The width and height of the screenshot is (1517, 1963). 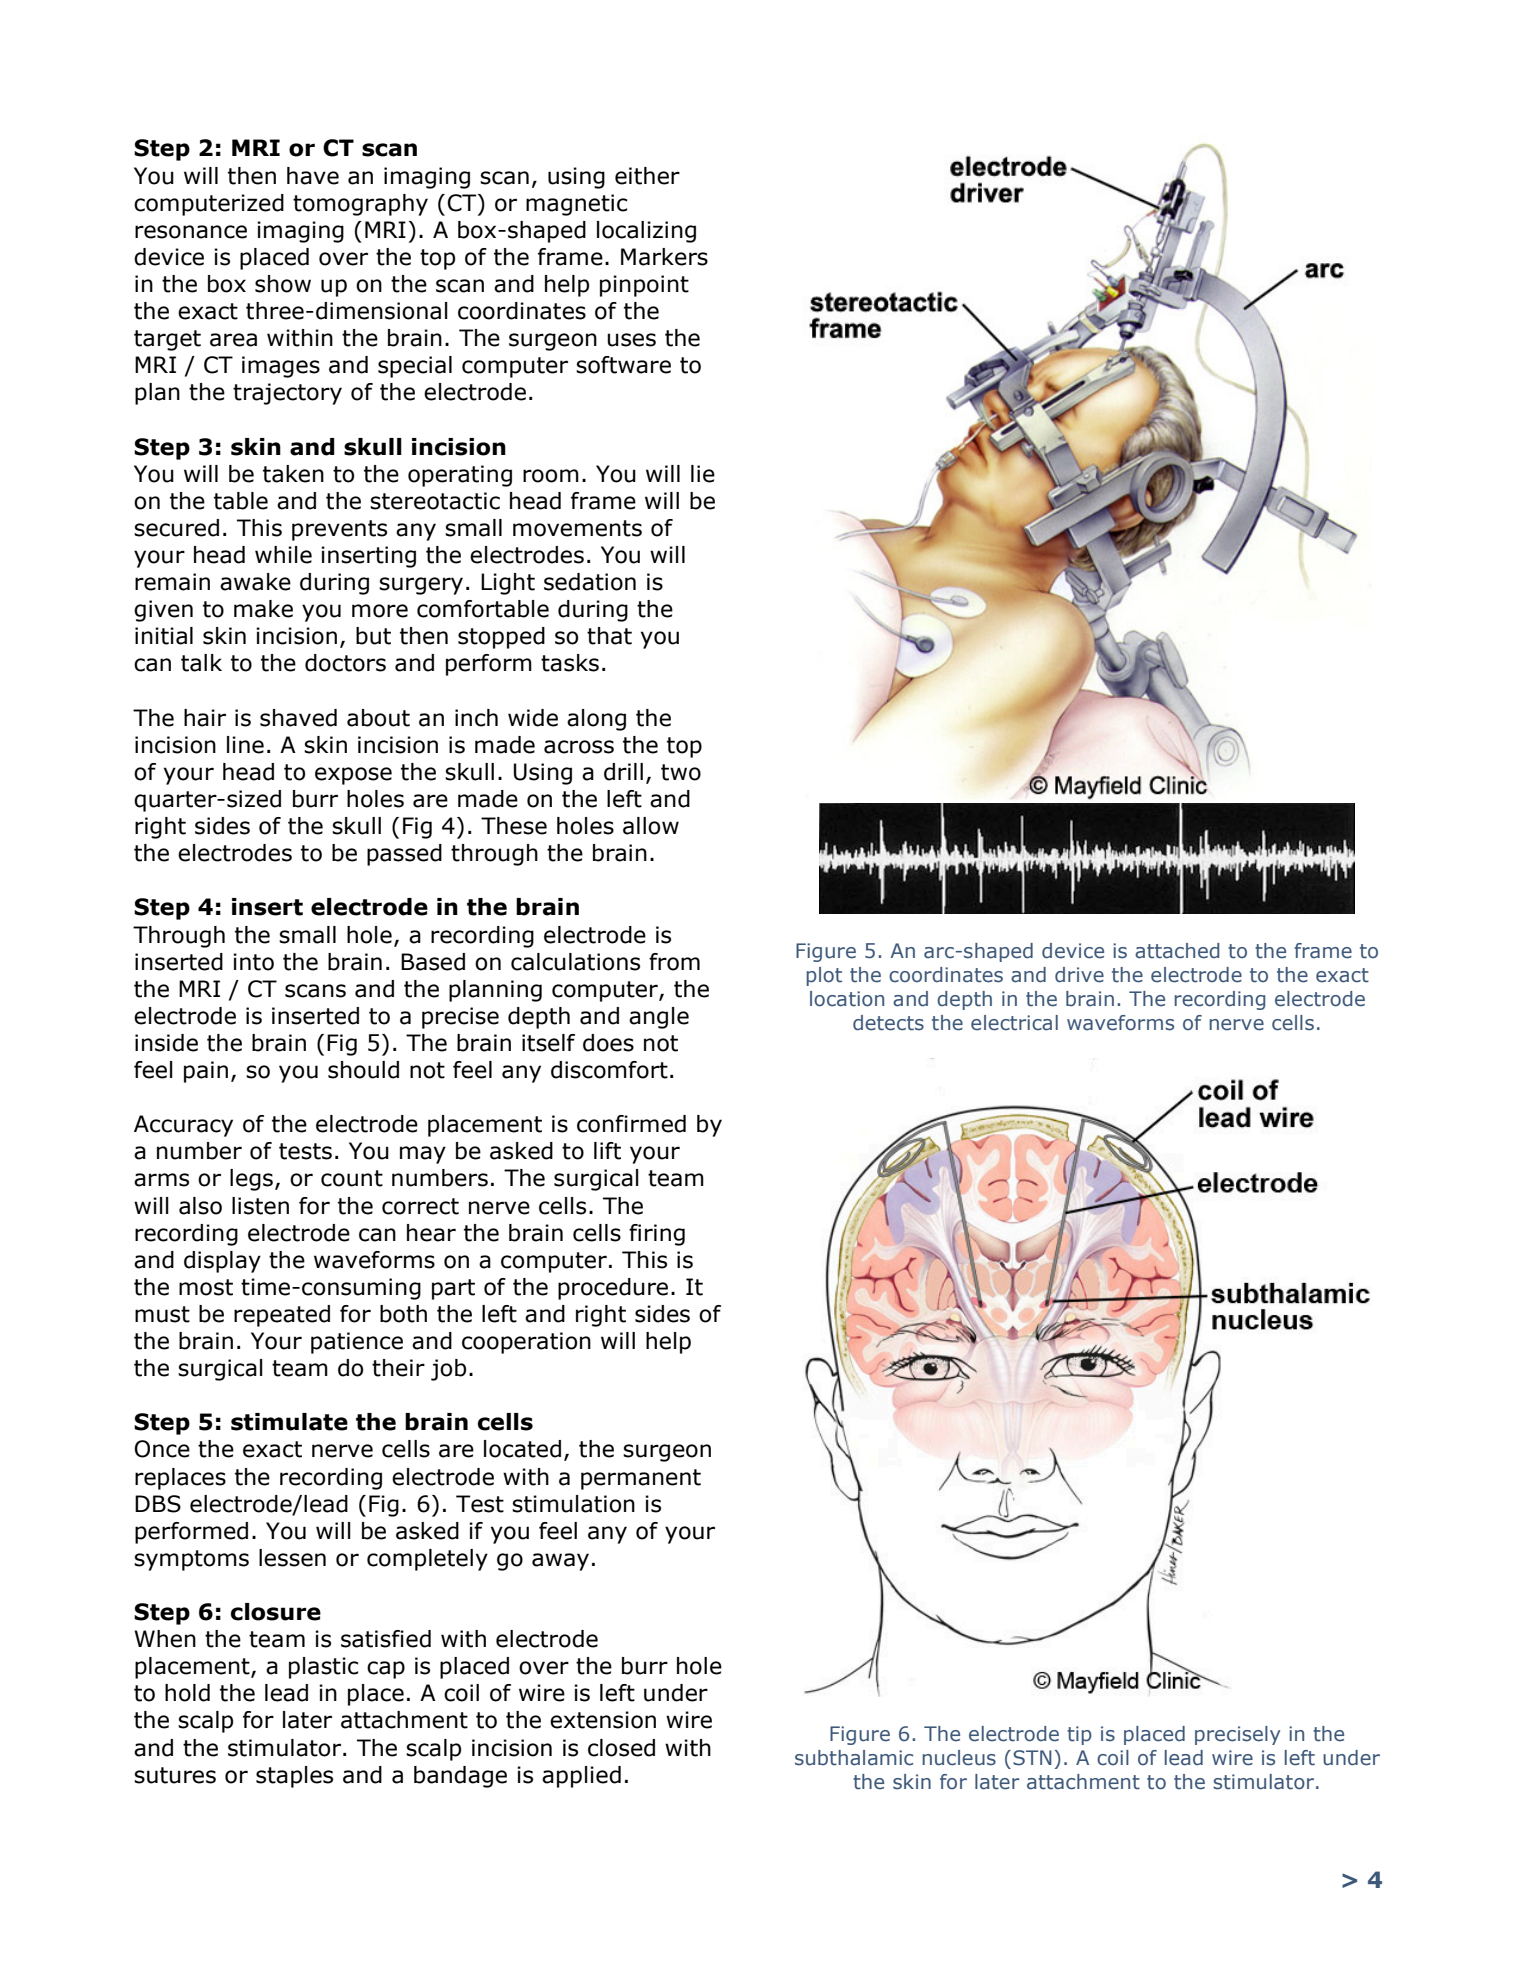 I want to click on show, so click(x=283, y=284).
